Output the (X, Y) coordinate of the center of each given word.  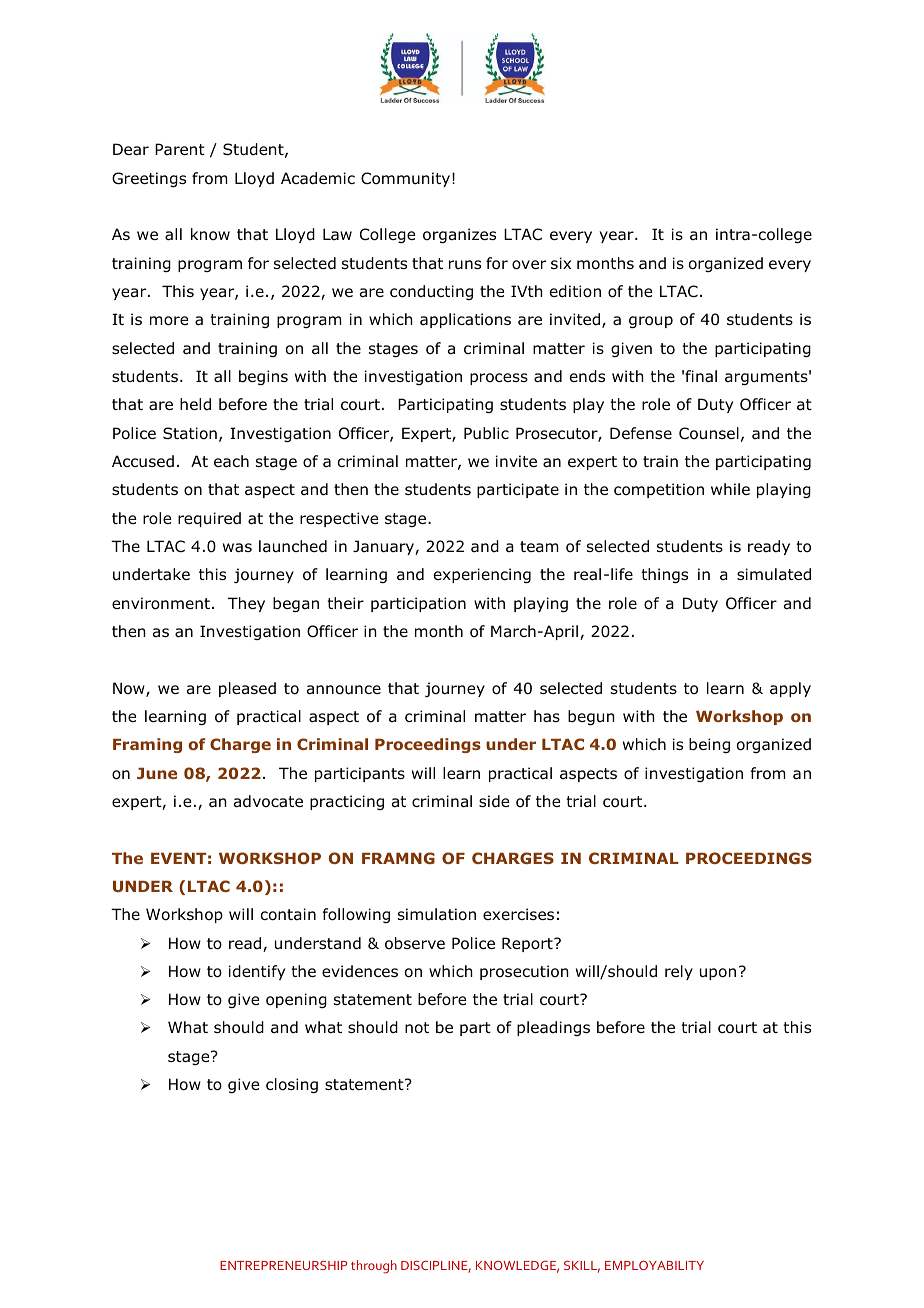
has (547, 716)
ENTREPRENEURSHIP (283, 1265)
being (709, 745)
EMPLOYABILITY (654, 1265)
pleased (247, 689)
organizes (459, 235)
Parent (180, 149)
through (374, 1267)
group (651, 322)
